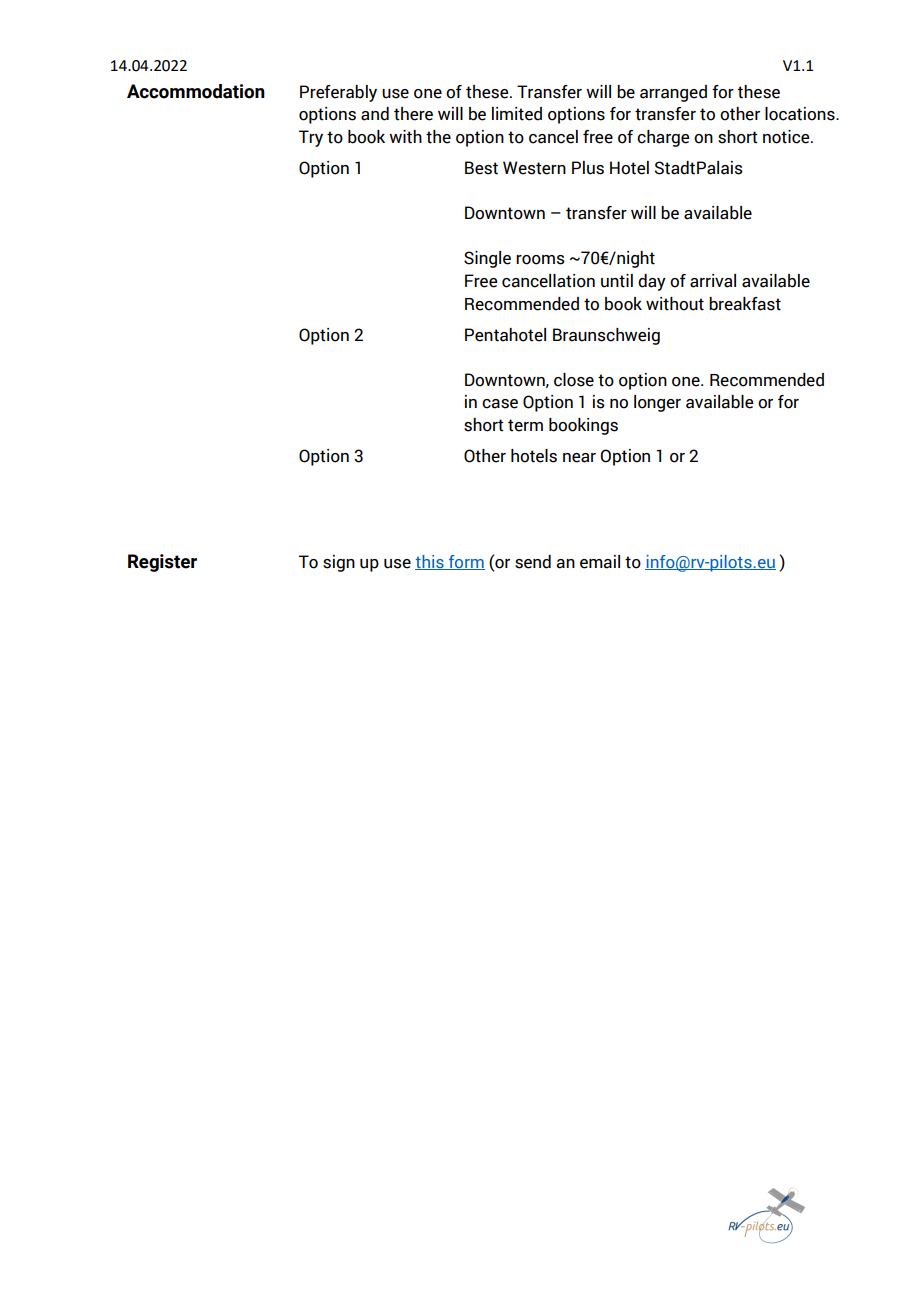  Describe the element at coordinates (481, 168) in the image. I see `Best` at that location.
